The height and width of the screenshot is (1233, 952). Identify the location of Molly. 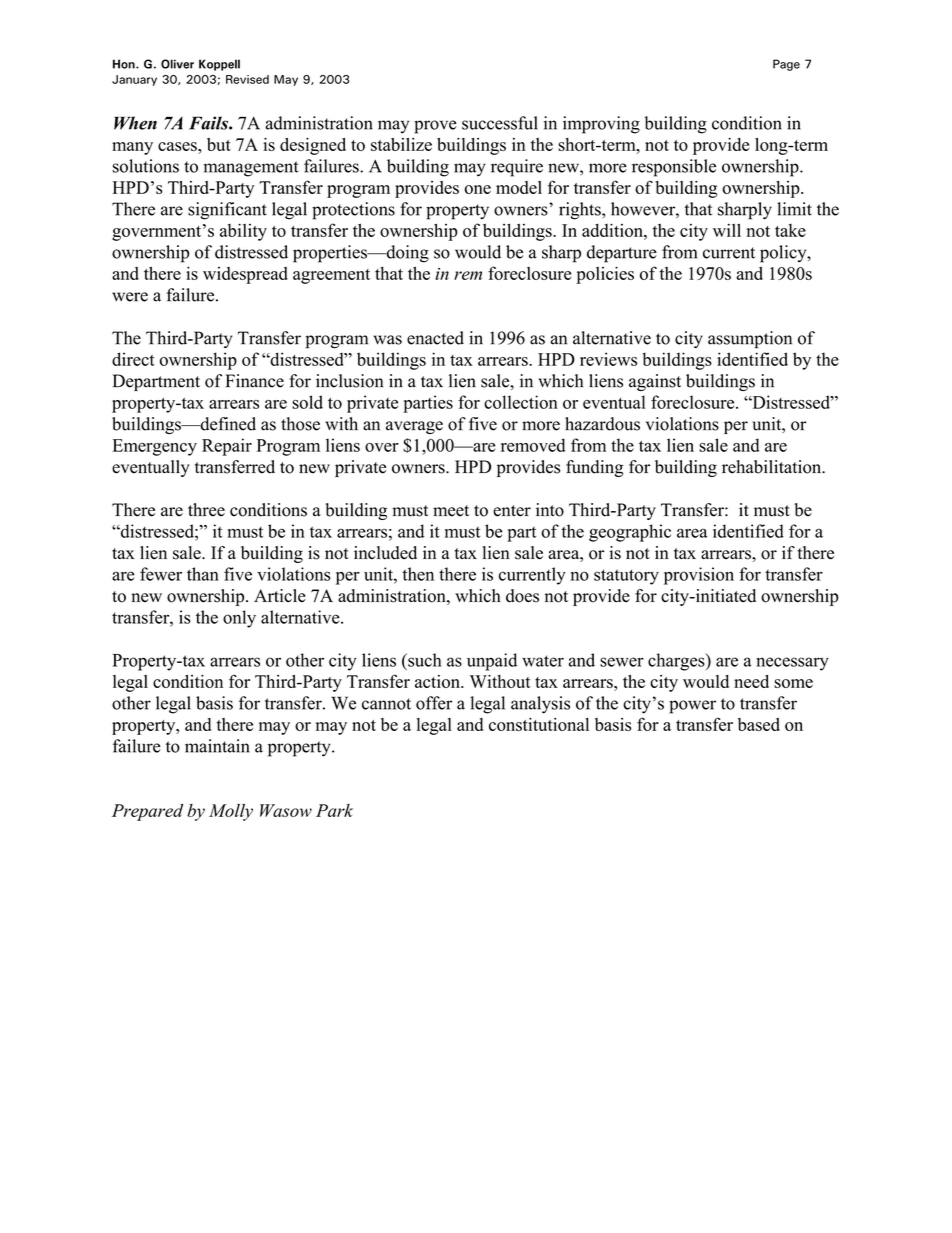
(231, 812).
